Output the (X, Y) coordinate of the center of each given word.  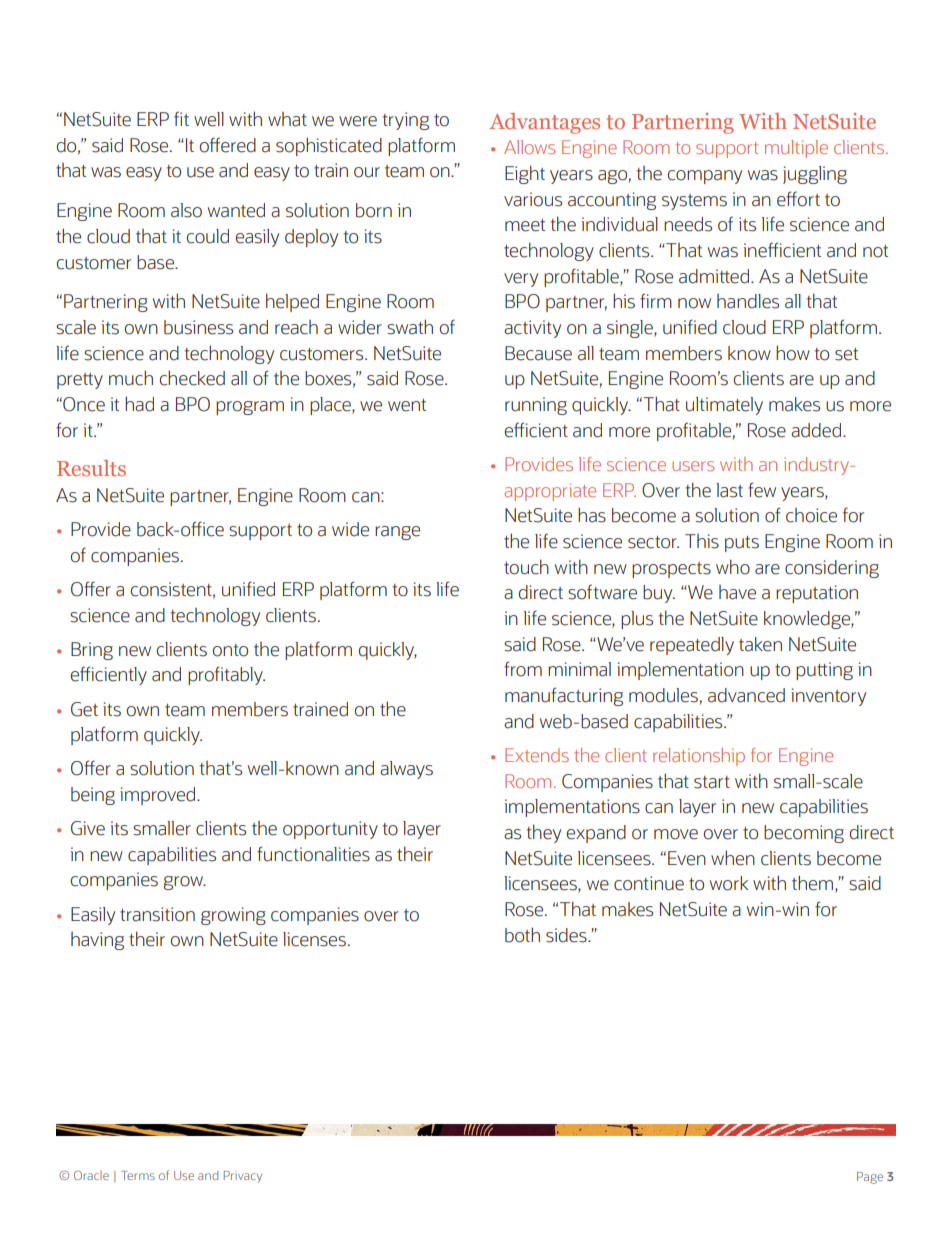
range (397, 533)
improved (159, 796)
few (762, 490)
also (186, 210)
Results (91, 468)
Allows (529, 147)
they (544, 833)
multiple (796, 149)
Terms (138, 1175)
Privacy (243, 1177)
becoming (804, 834)
